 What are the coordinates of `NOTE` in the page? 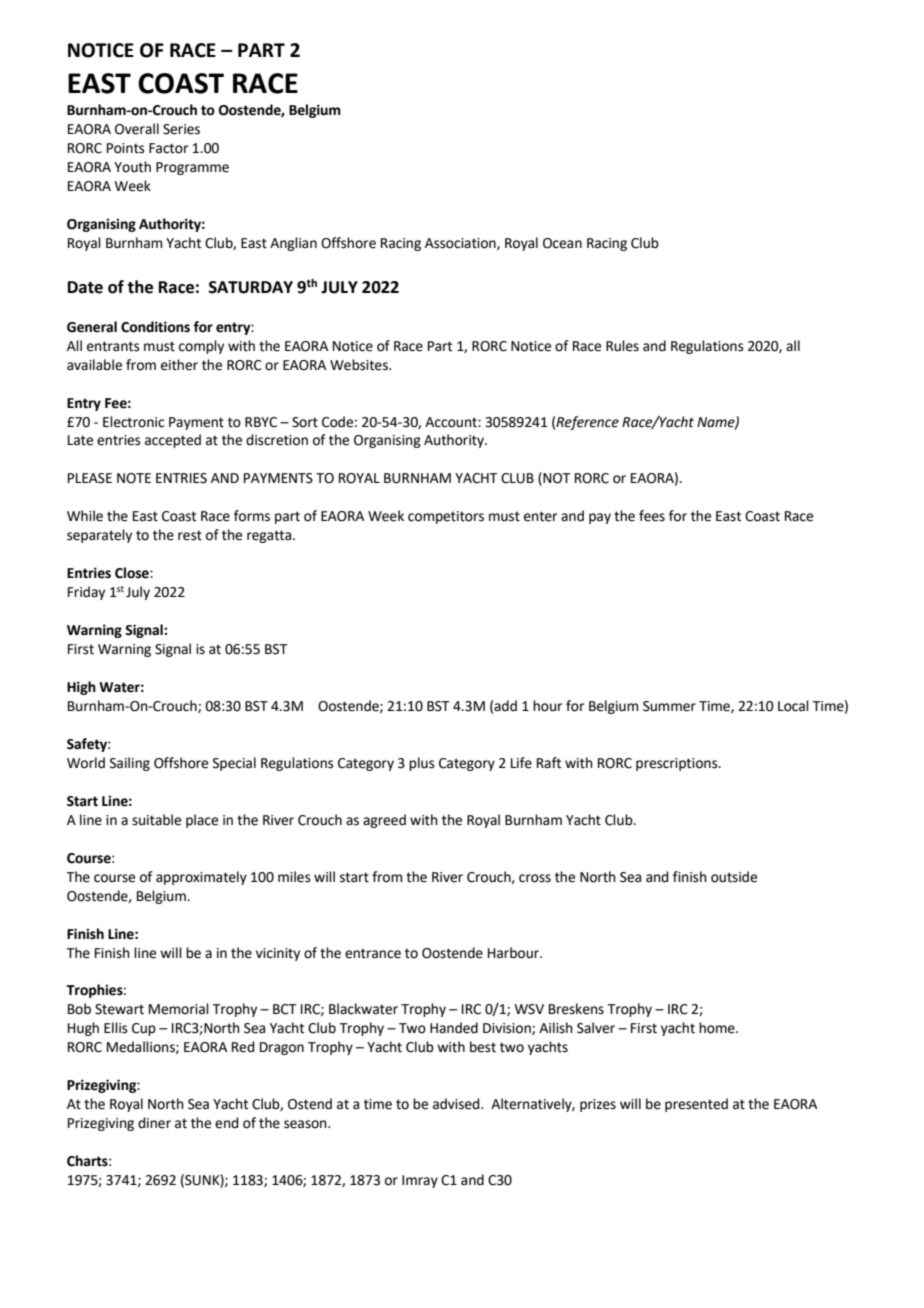 It's located at (134, 478).
